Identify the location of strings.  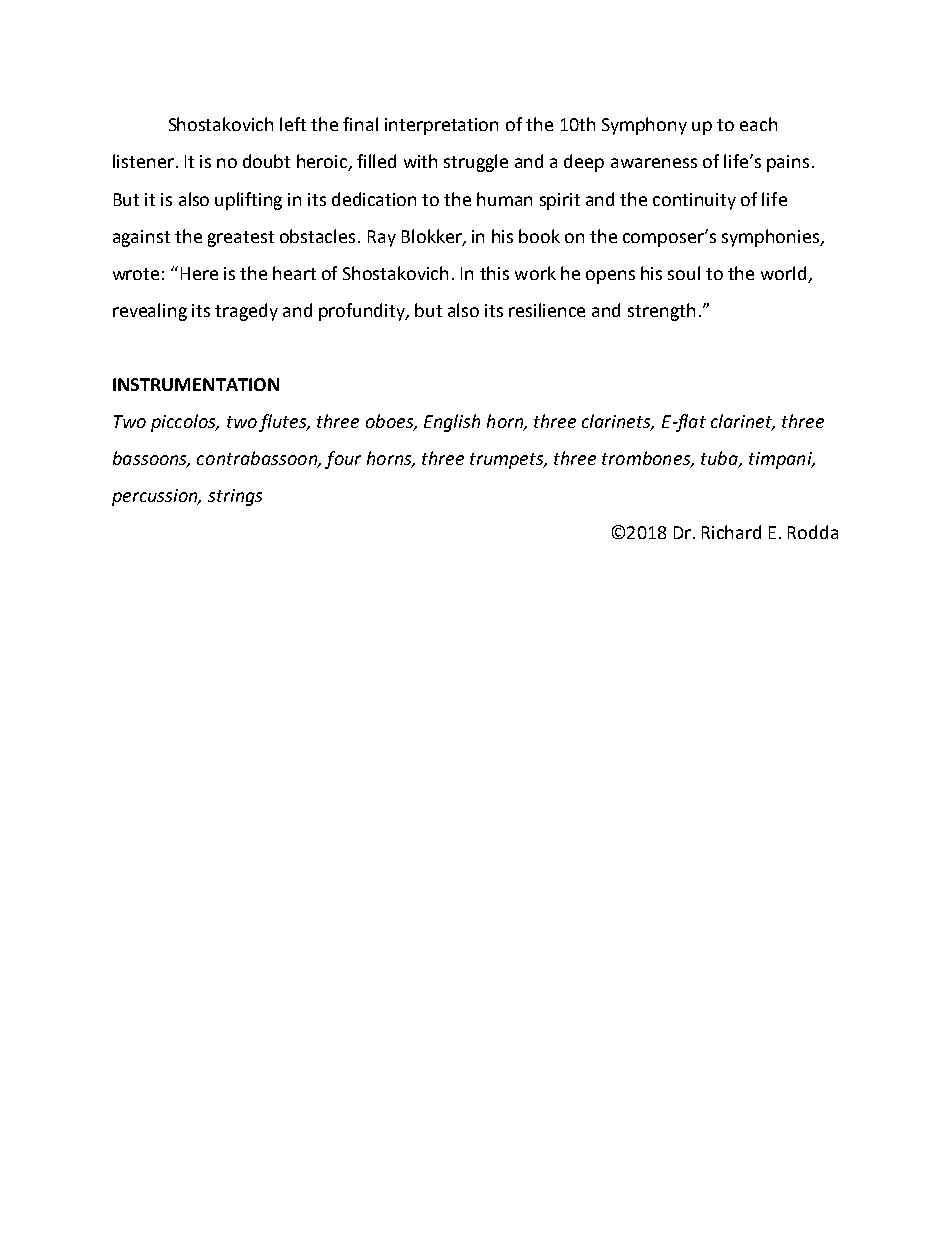
(235, 497).
